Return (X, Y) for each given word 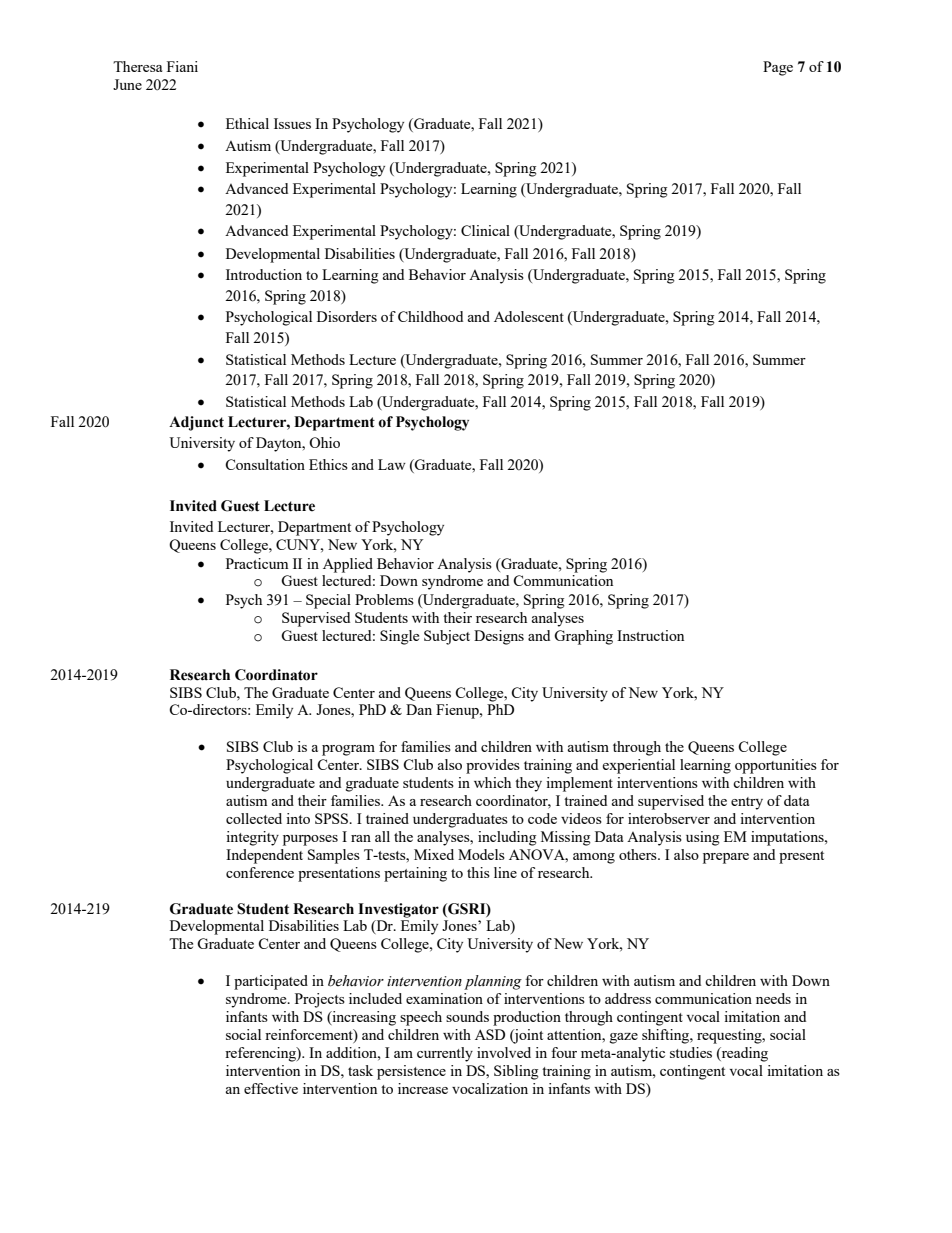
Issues (292, 123)
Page (778, 68)
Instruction (650, 635)
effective (271, 1088)
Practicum (257, 563)
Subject (447, 637)
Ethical (247, 123)
